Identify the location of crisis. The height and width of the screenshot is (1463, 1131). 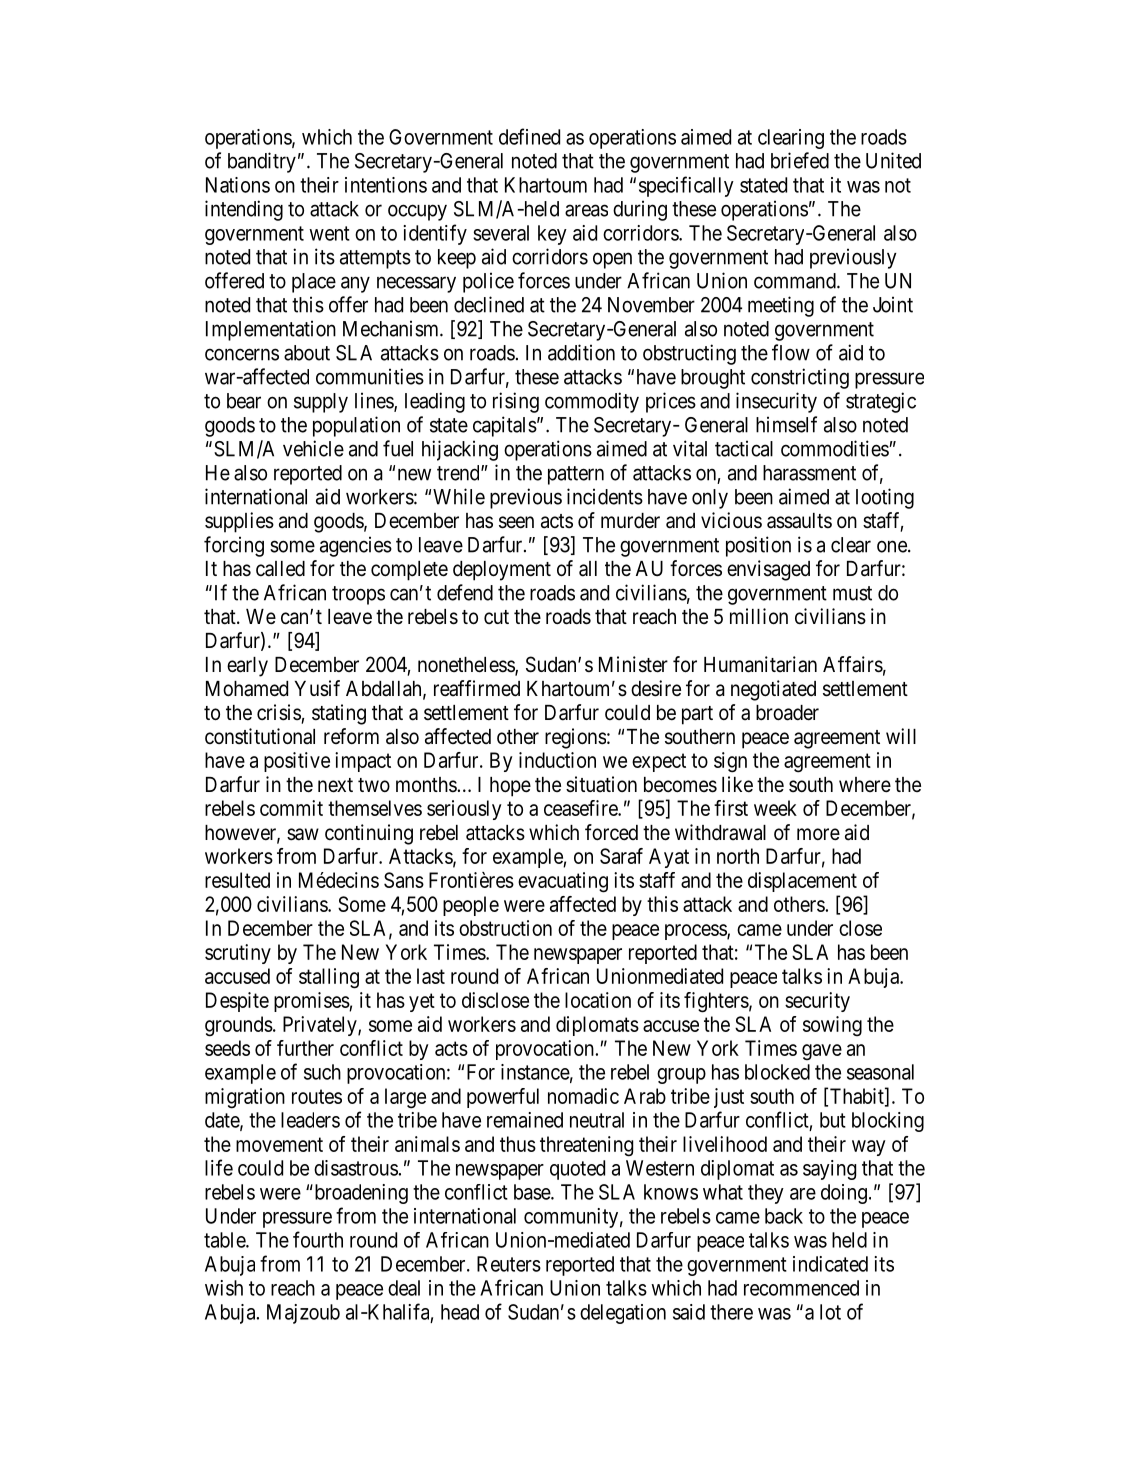
(279, 712).
